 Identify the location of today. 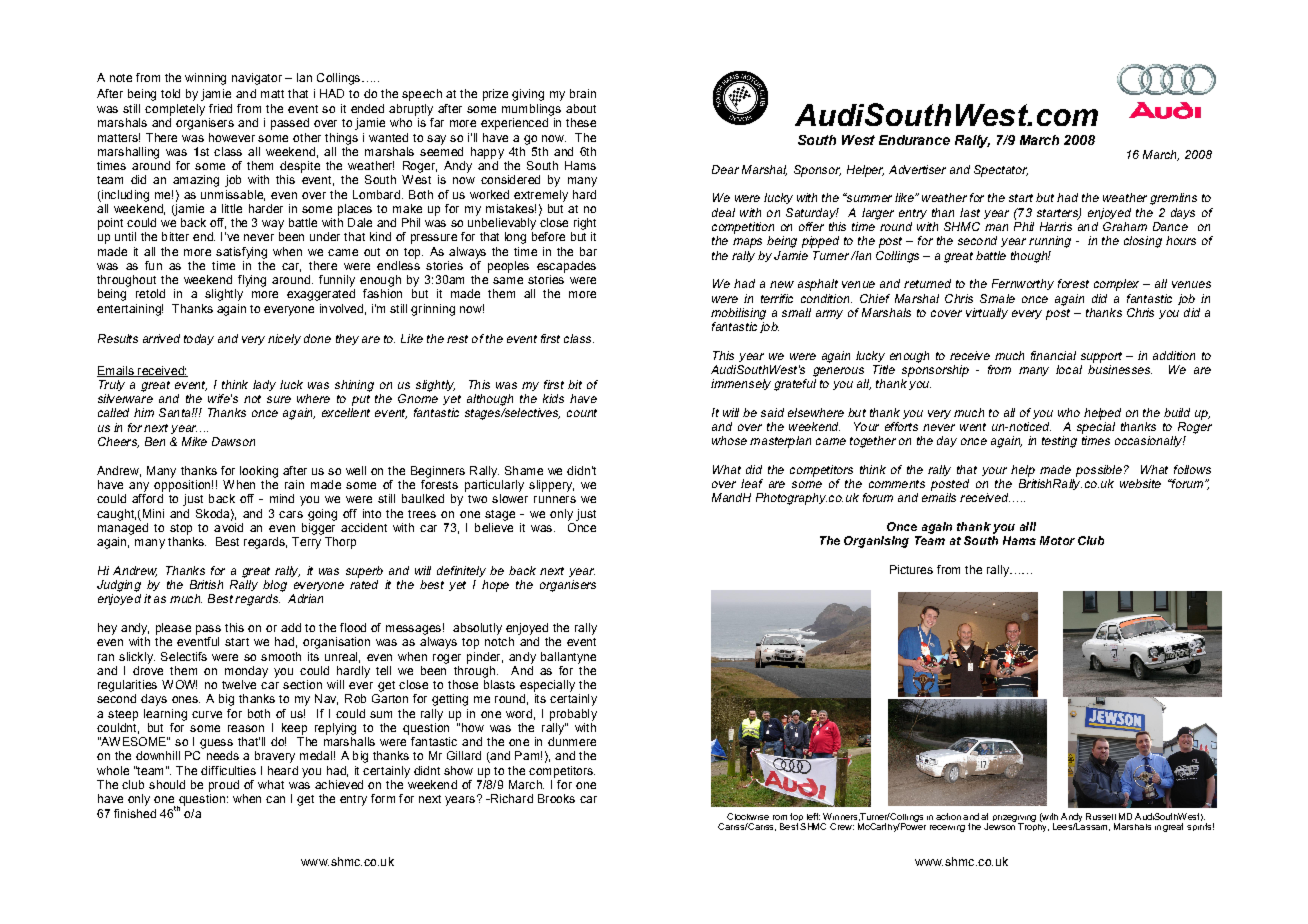
(199, 339).
